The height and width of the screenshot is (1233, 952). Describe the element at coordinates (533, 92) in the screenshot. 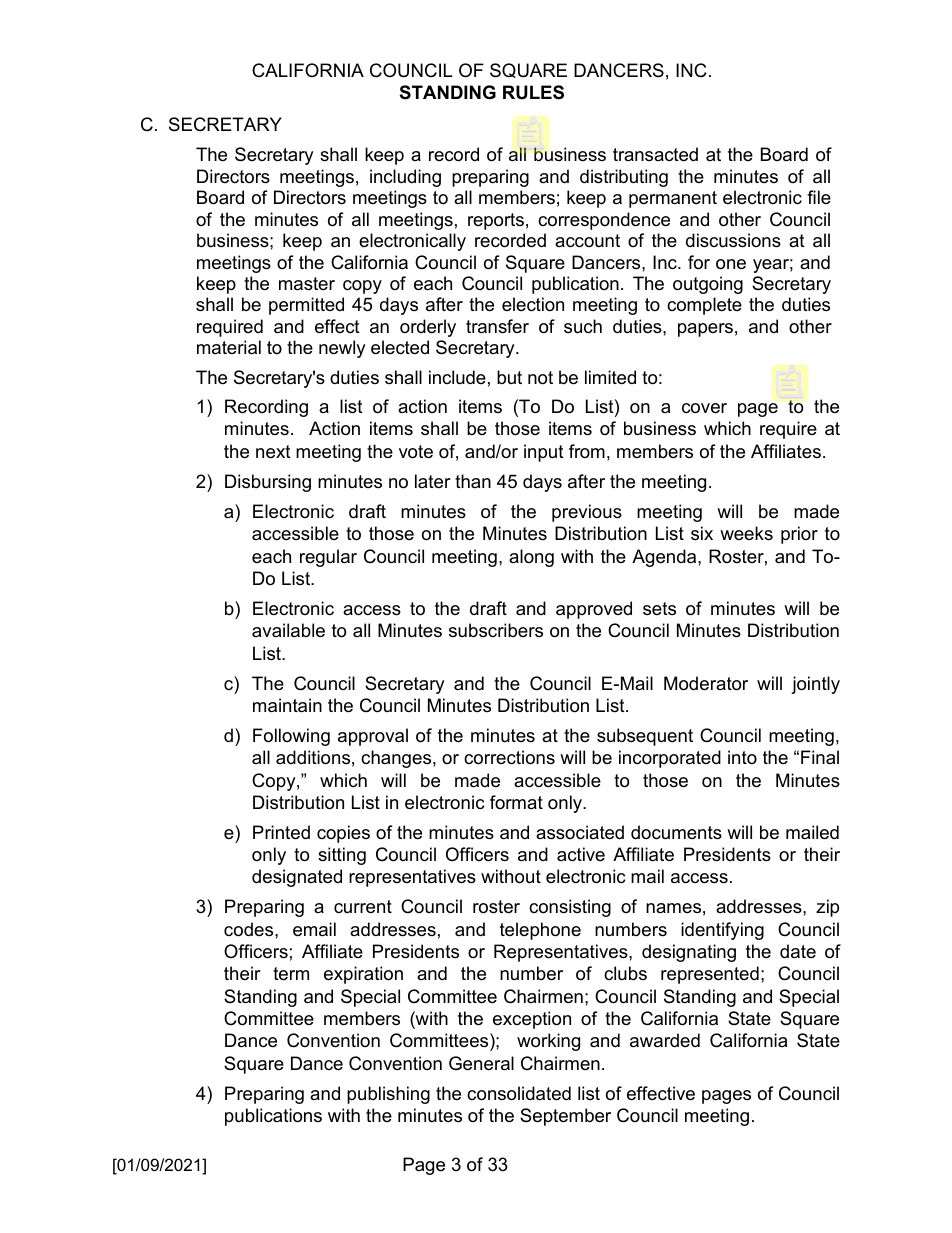

I see `RULES` at that location.
